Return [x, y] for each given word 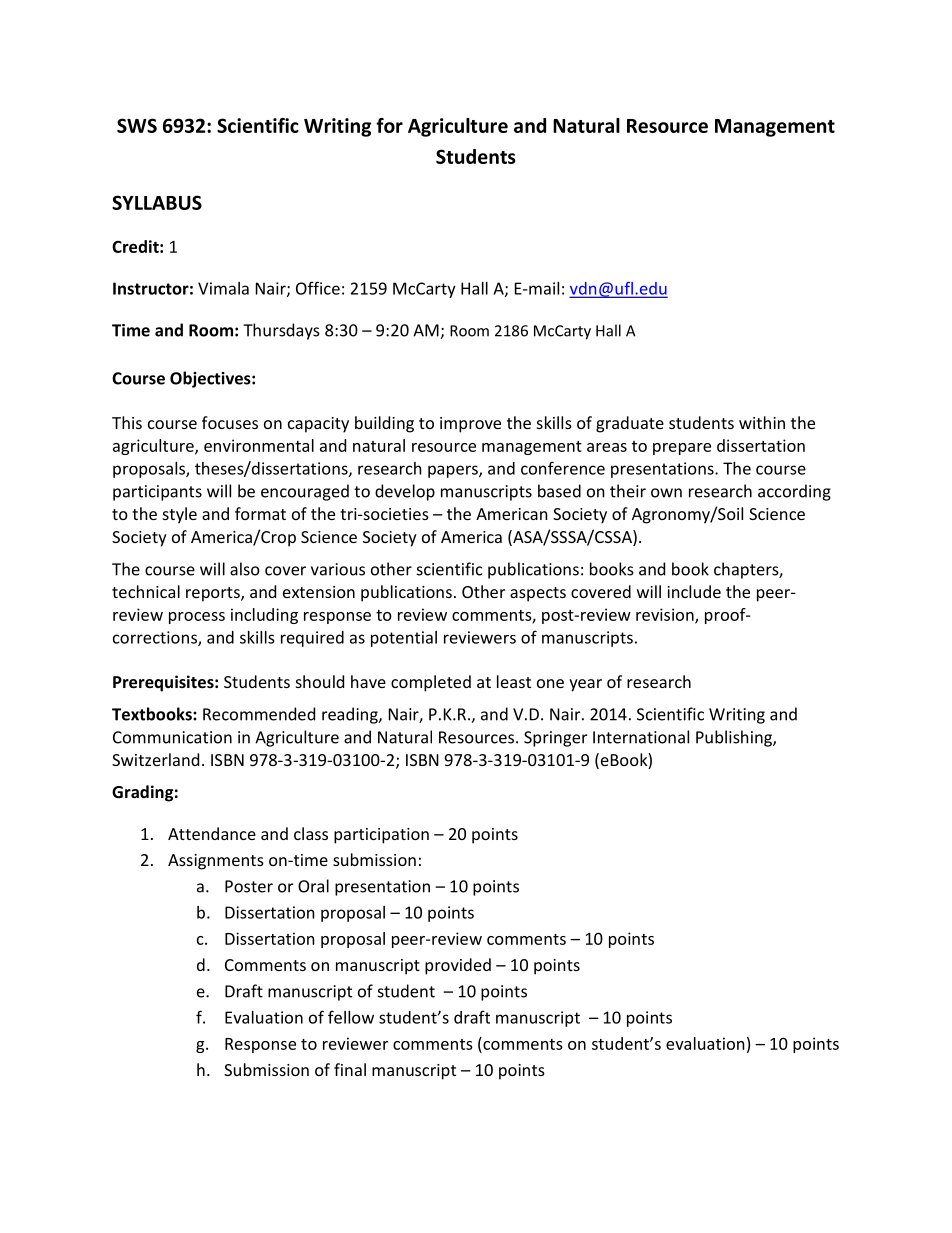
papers [454, 471]
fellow [351, 1017]
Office [318, 288]
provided [458, 966]
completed [431, 683]
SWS [137, 125]
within [762, 422]
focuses [230, 422]
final [350, 1069]
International [641, 737]
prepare [682, 449]
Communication [172, 737]
